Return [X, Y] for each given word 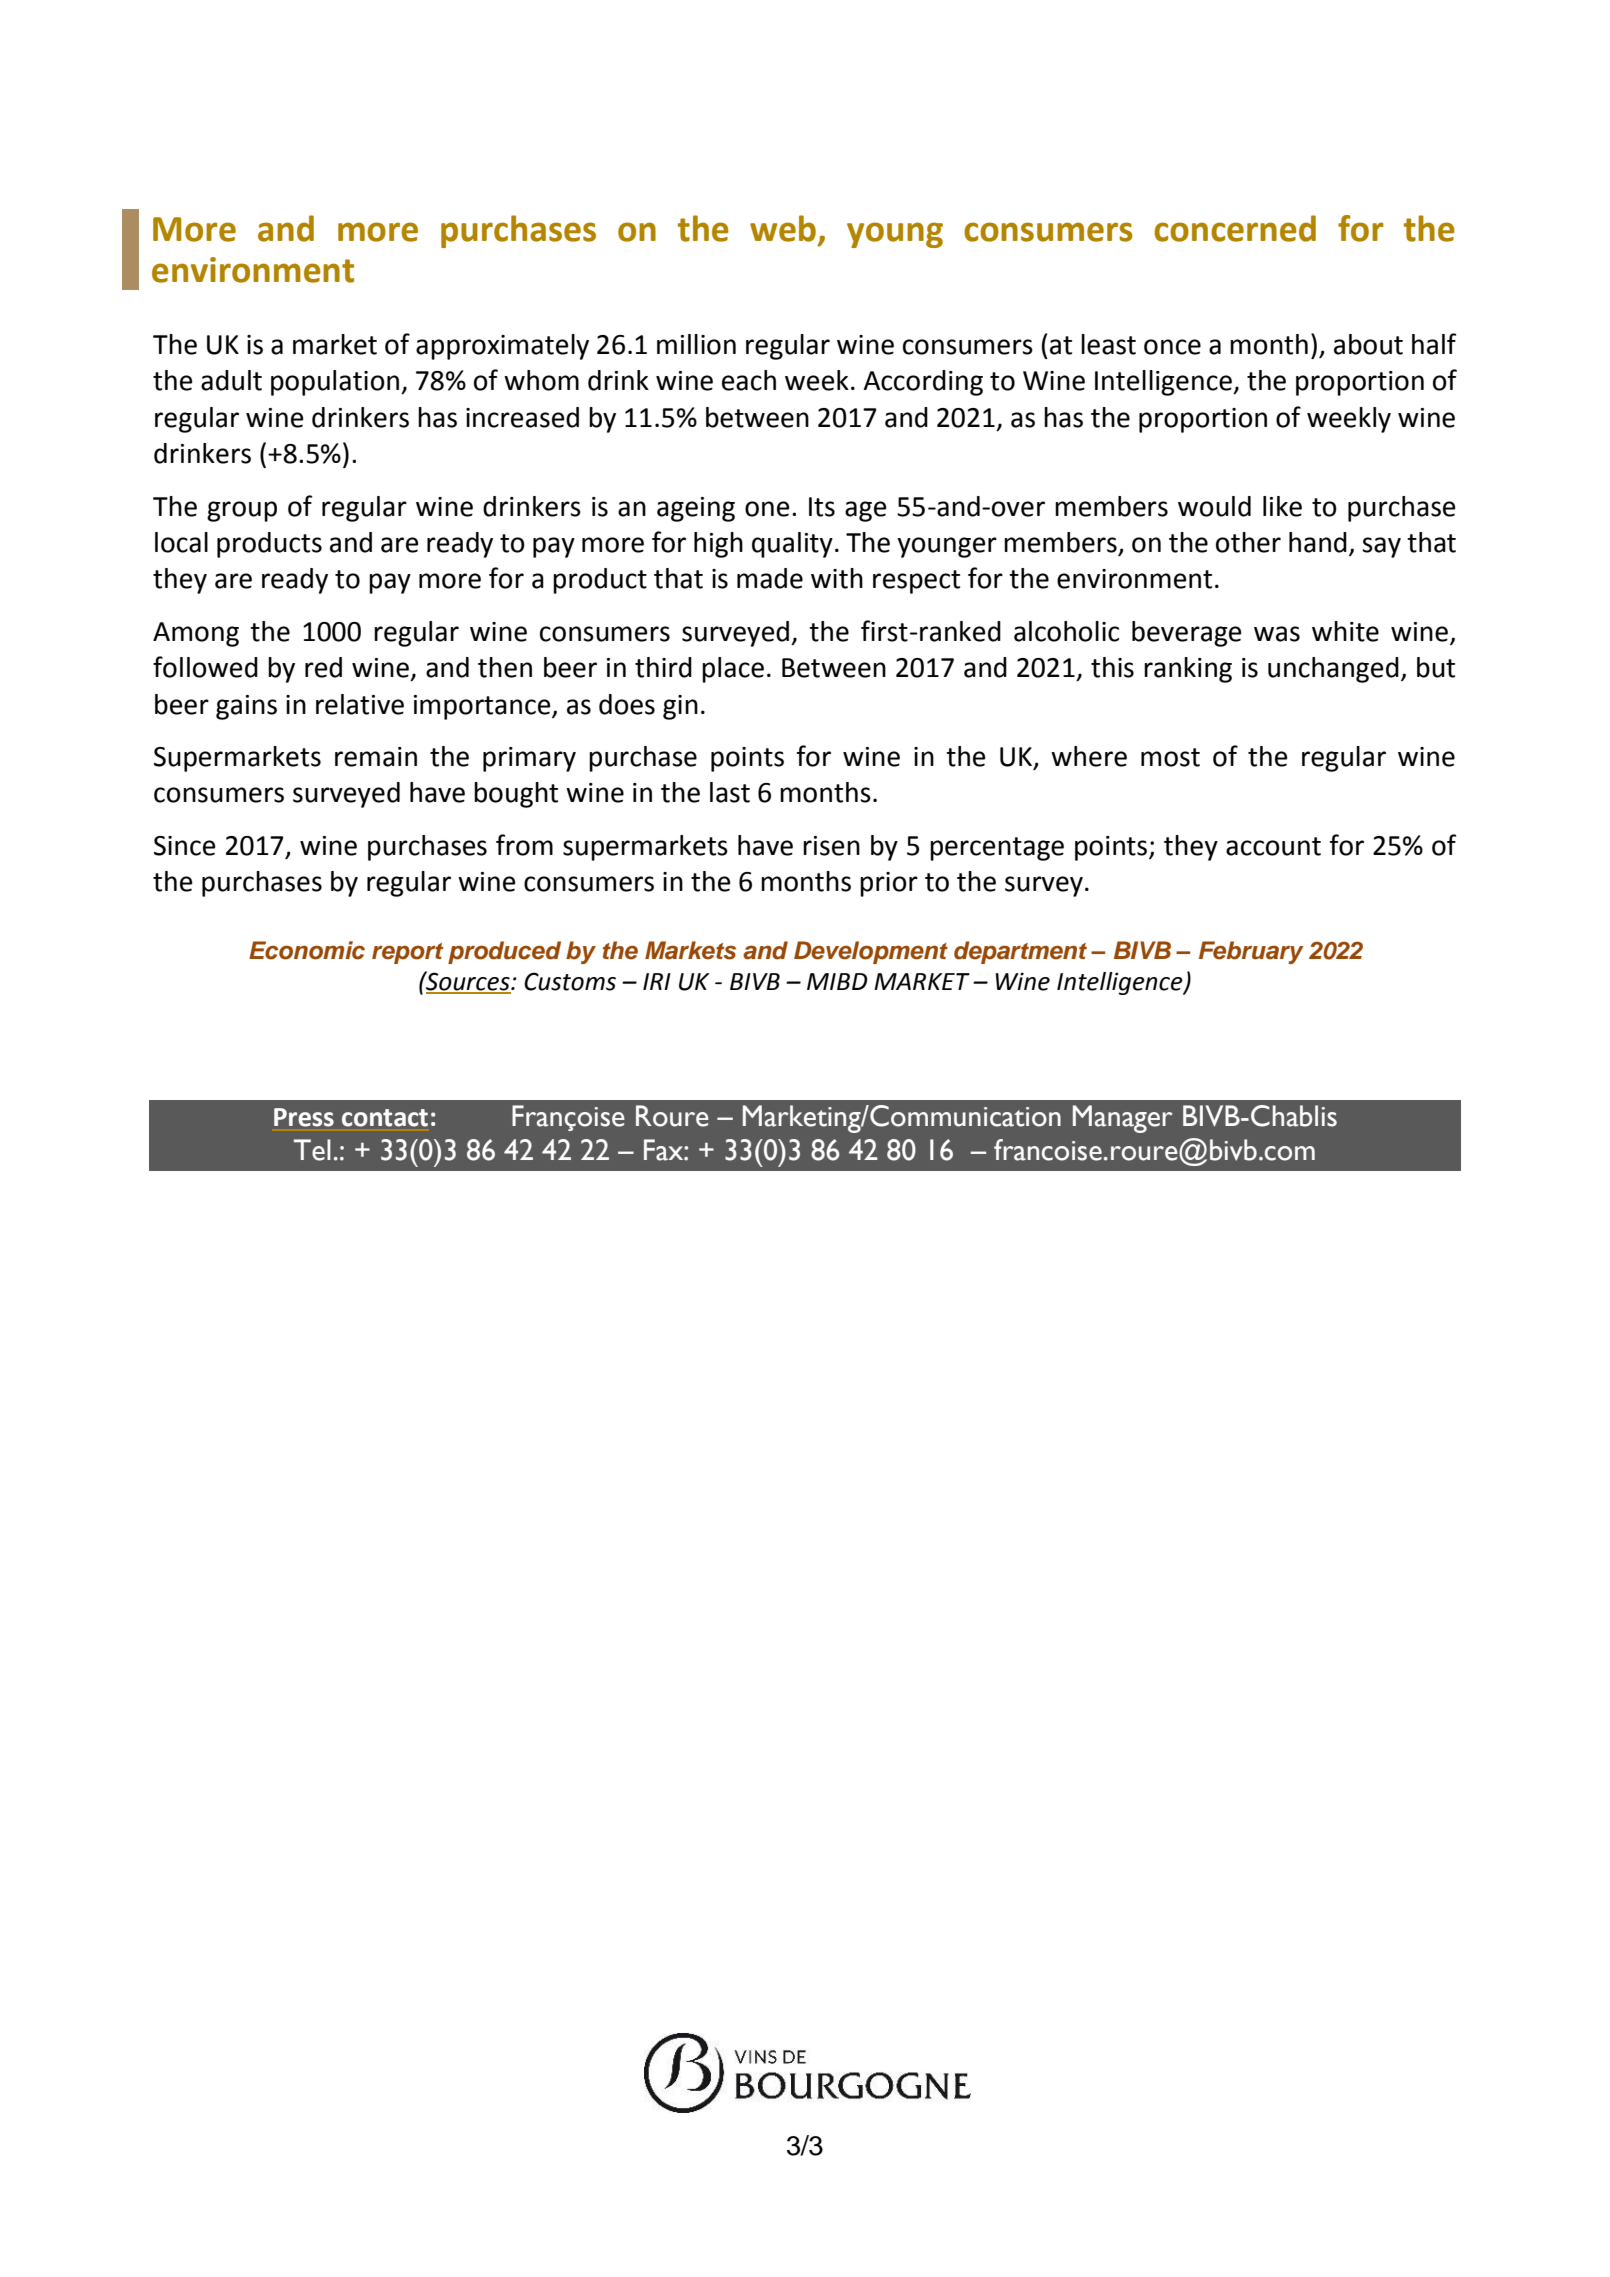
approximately [502, 347]
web [783, 228]
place [733, 670]
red [323, 667]
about [1368, 344]
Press [304, 1117]
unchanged [1333, 670]
